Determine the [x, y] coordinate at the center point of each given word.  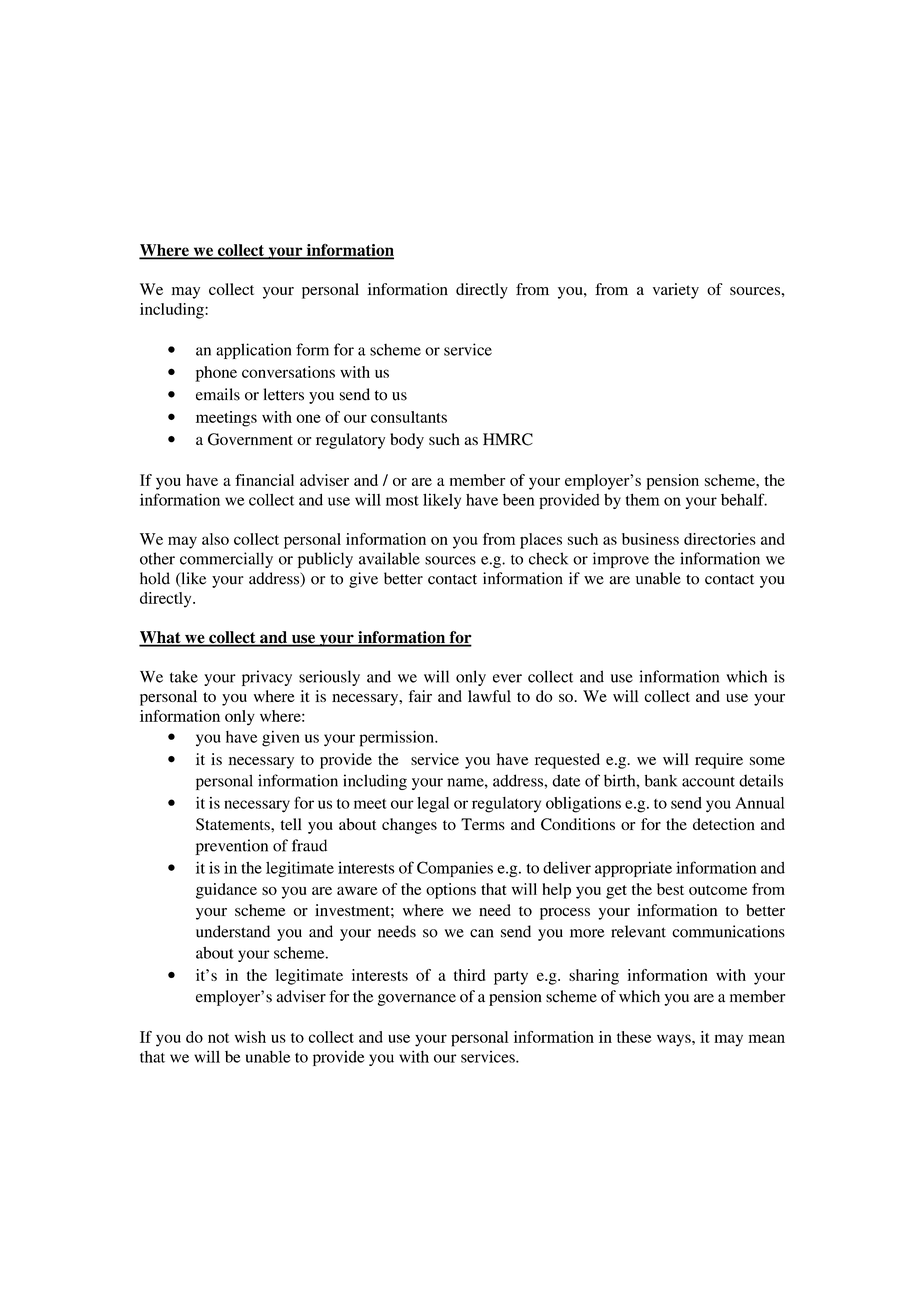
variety [676, 291]
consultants [409, 417]
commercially [226, 560]
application [253, 351]
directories [720, 539]
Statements [234, 824]
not [218, 1038]
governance [417, 1000]
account [708, 782]
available [389, 558]
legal [433, 805]
